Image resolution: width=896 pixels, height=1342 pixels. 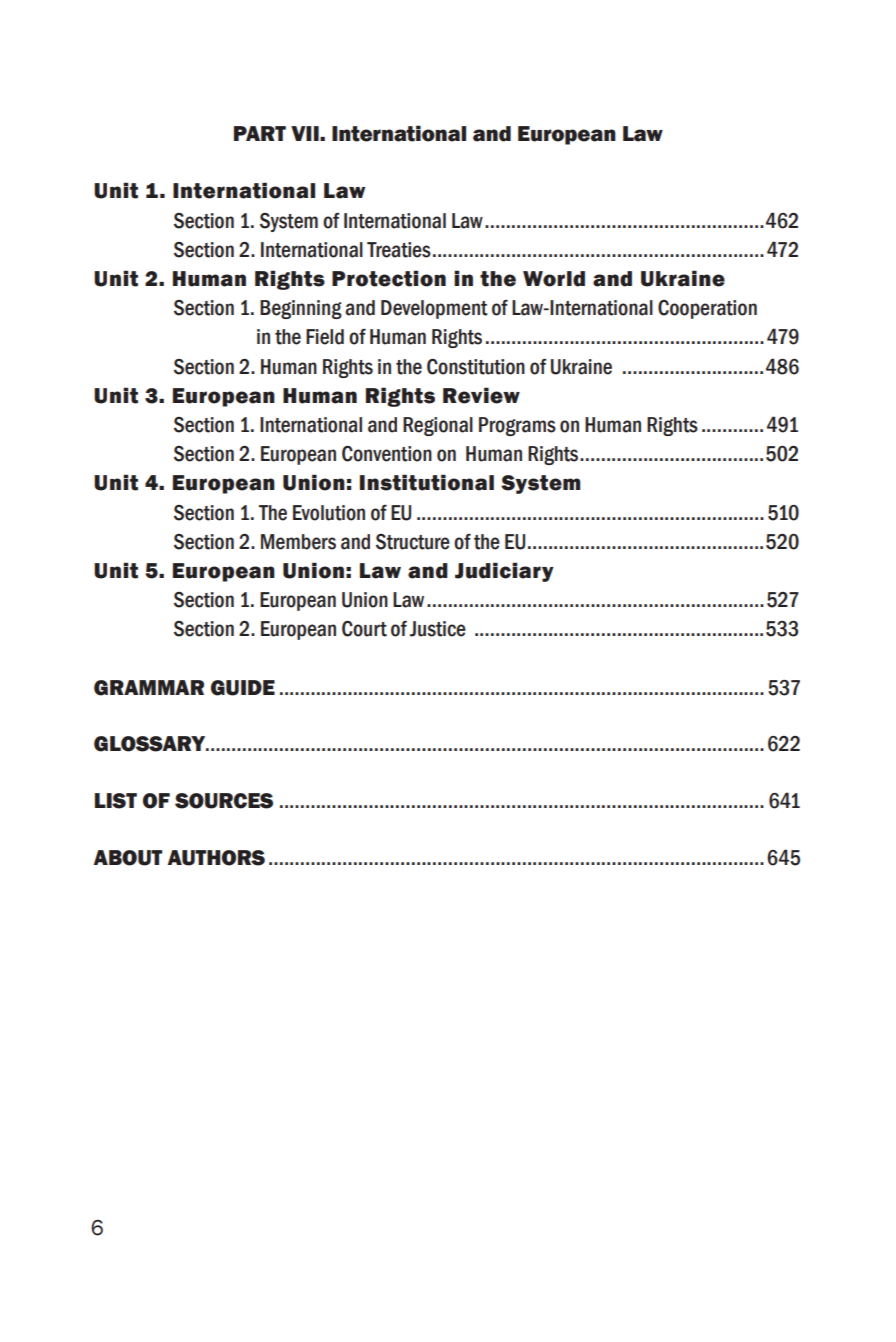 I want to click on Institutional, so click(x=427, y=482).
